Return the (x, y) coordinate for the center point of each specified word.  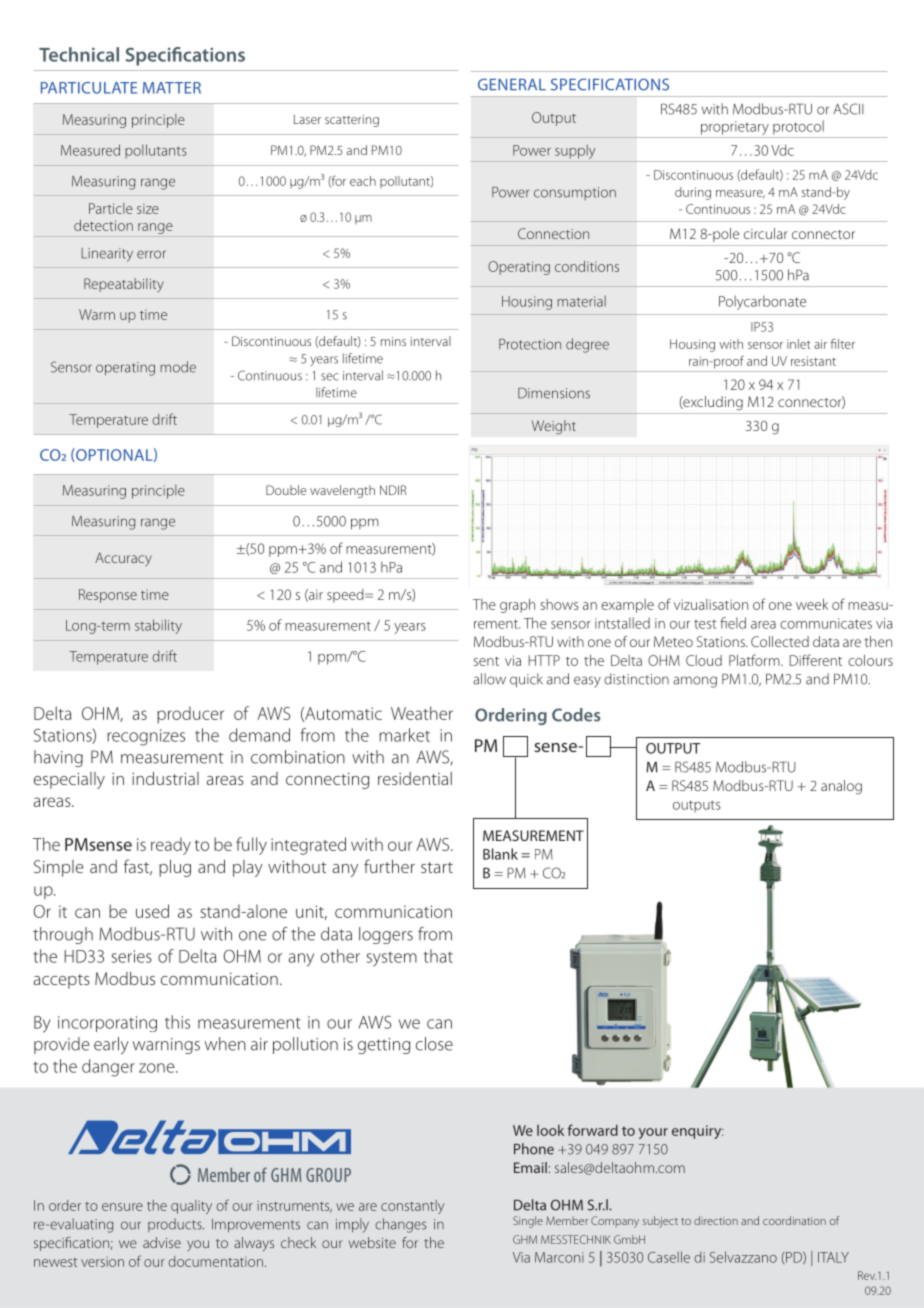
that (438, 956)
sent (486, 661)
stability (158, 626)
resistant (813, 361)
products (176, 1225)
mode (178, 367)
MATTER (172, 88)
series (132, 956)
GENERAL (512, 84)
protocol (798, 127)
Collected (780, 641)
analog (841, 787)
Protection (530, 344)
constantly (412, 1207)
